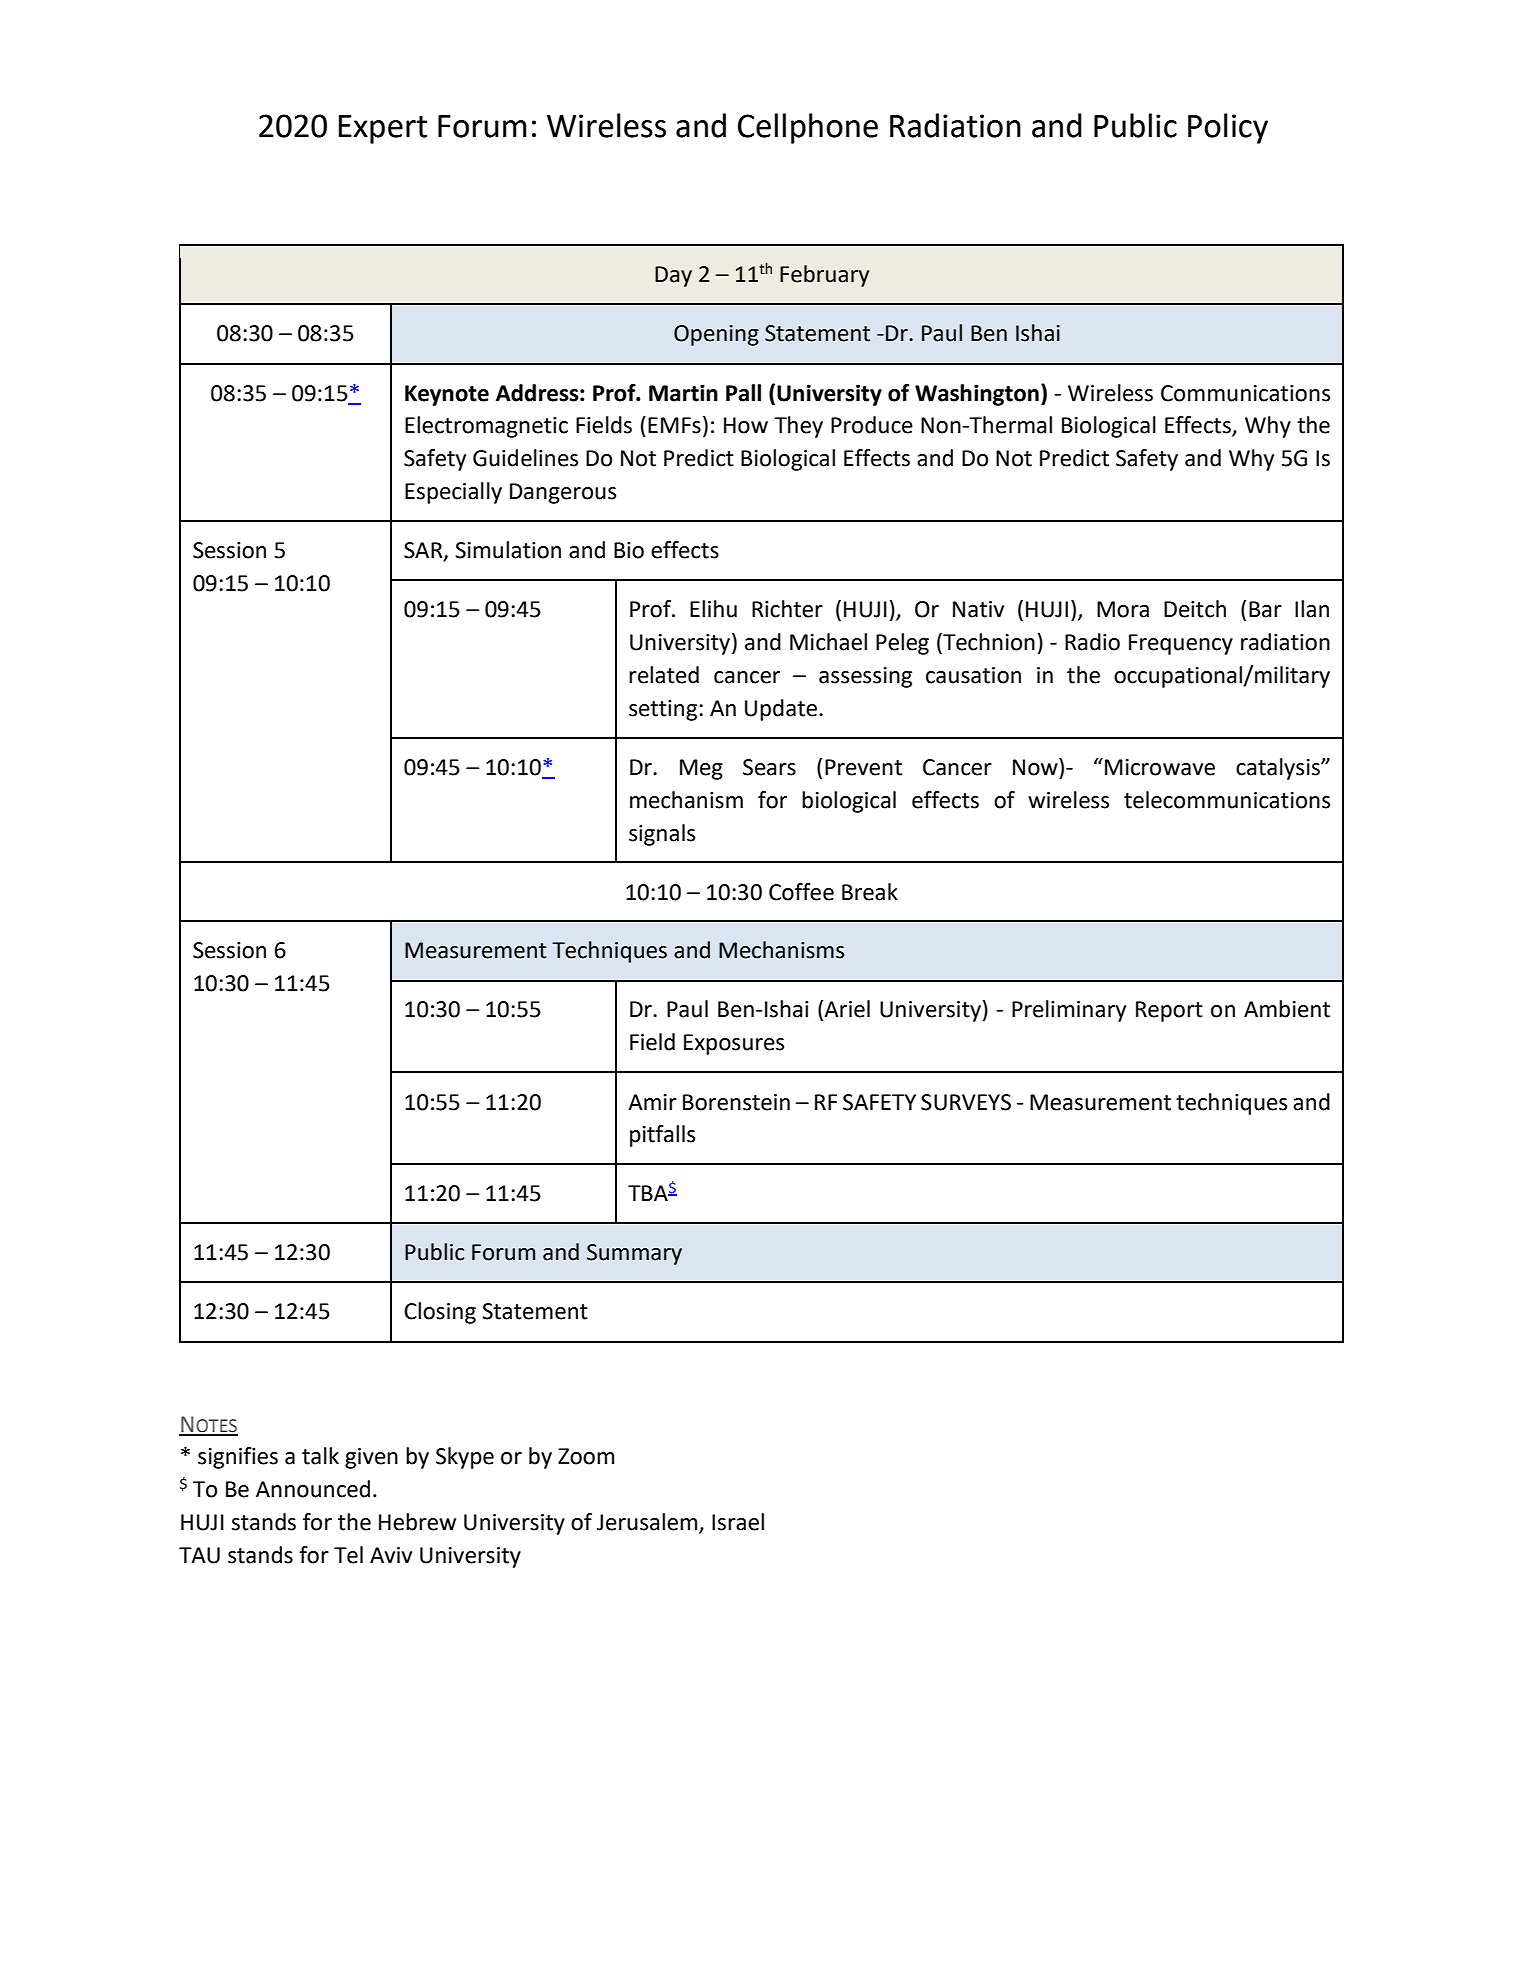 This screenshot has height=1975, width=1526. What do you see at coordinates (424, 551) in the screenshot?
I see `SAR` at bounding box center [424, 551].
